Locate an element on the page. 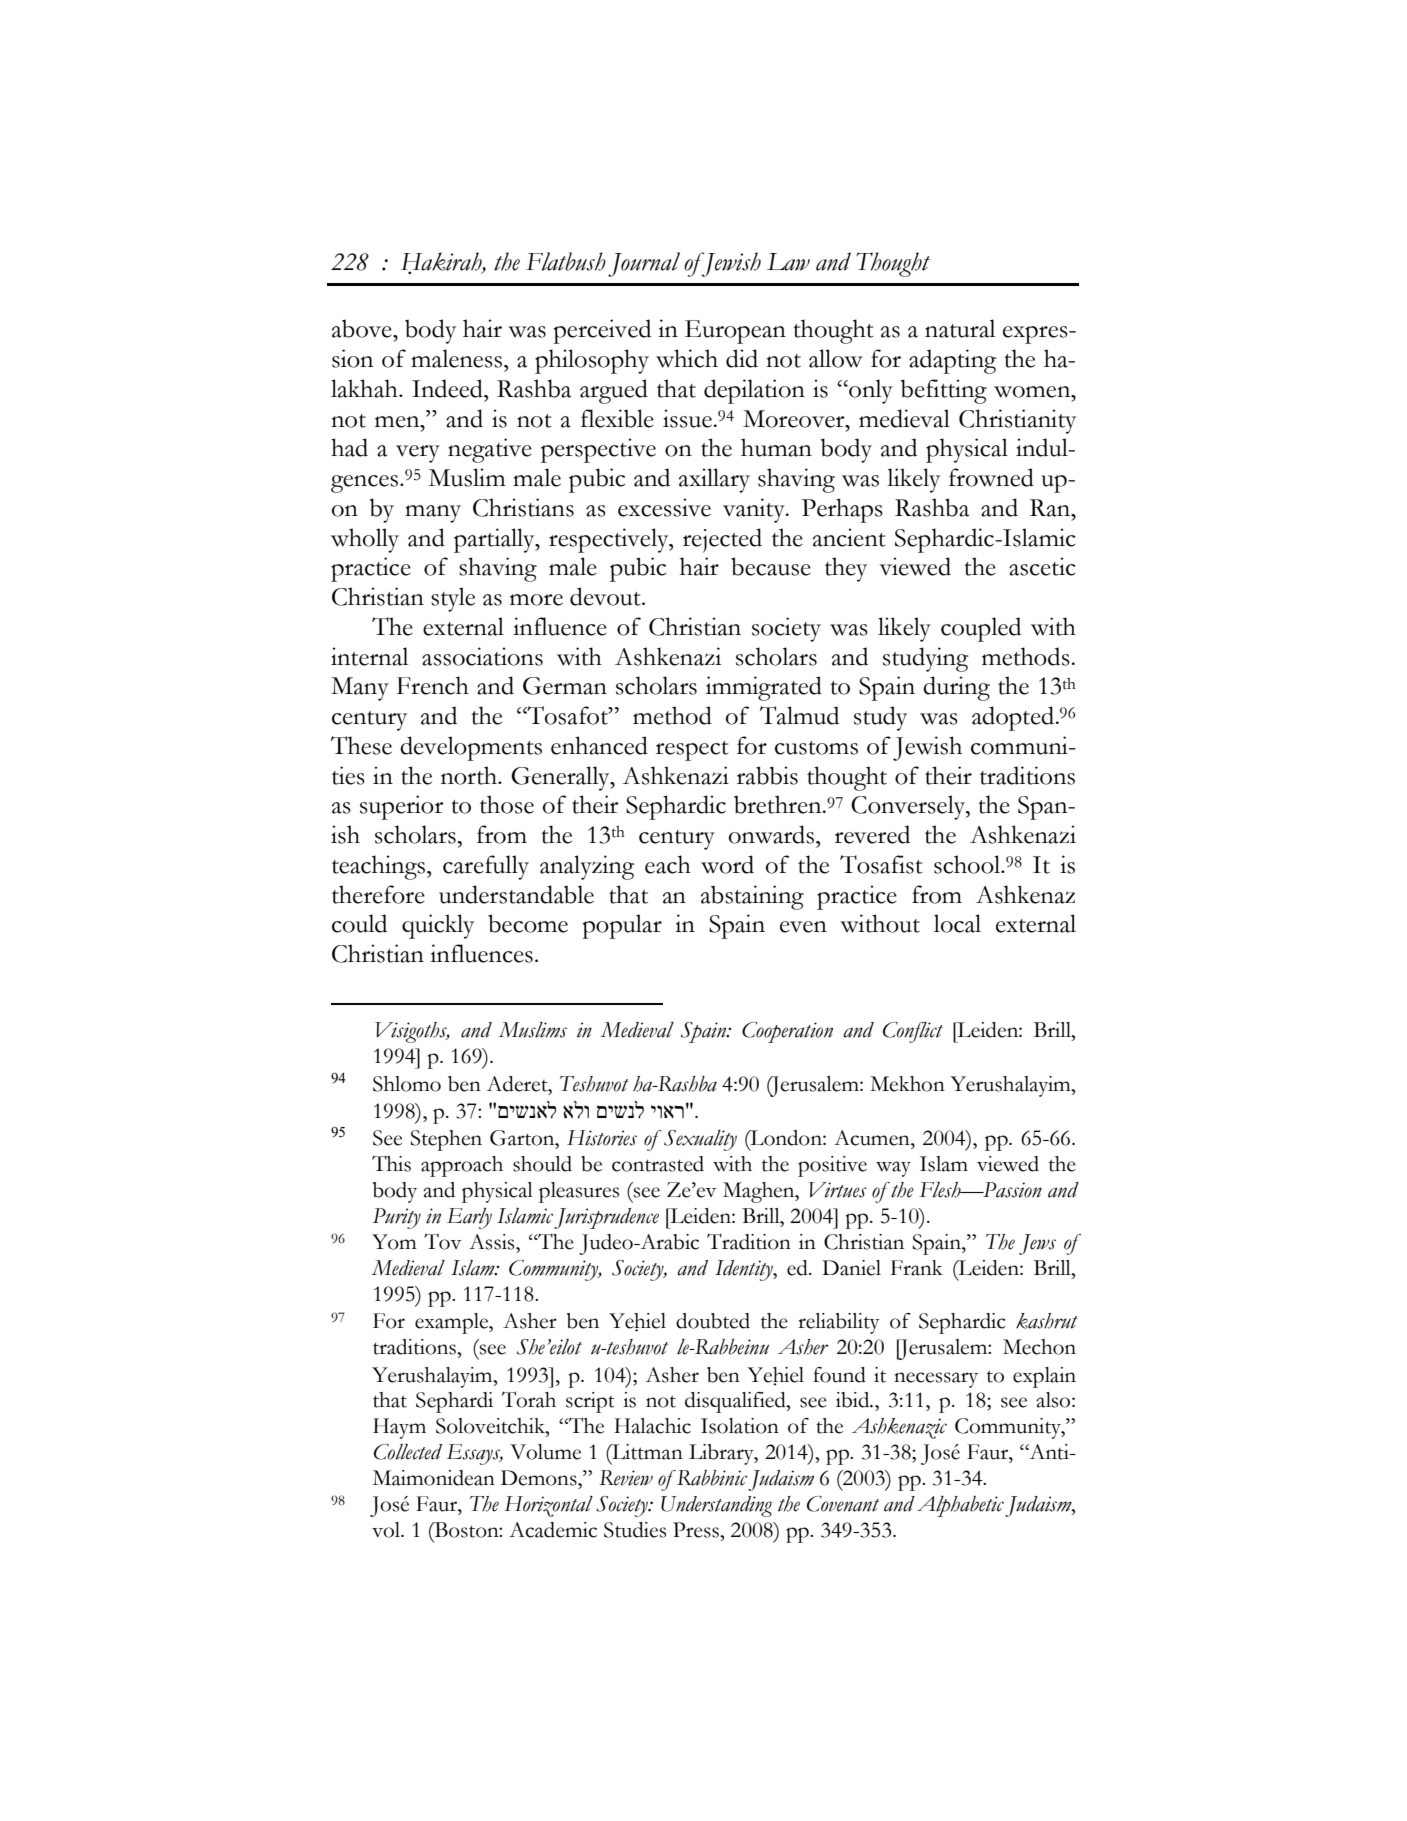 The width and height of the image is (1407, 1821). quickly is located at coordinates (438, 926).
